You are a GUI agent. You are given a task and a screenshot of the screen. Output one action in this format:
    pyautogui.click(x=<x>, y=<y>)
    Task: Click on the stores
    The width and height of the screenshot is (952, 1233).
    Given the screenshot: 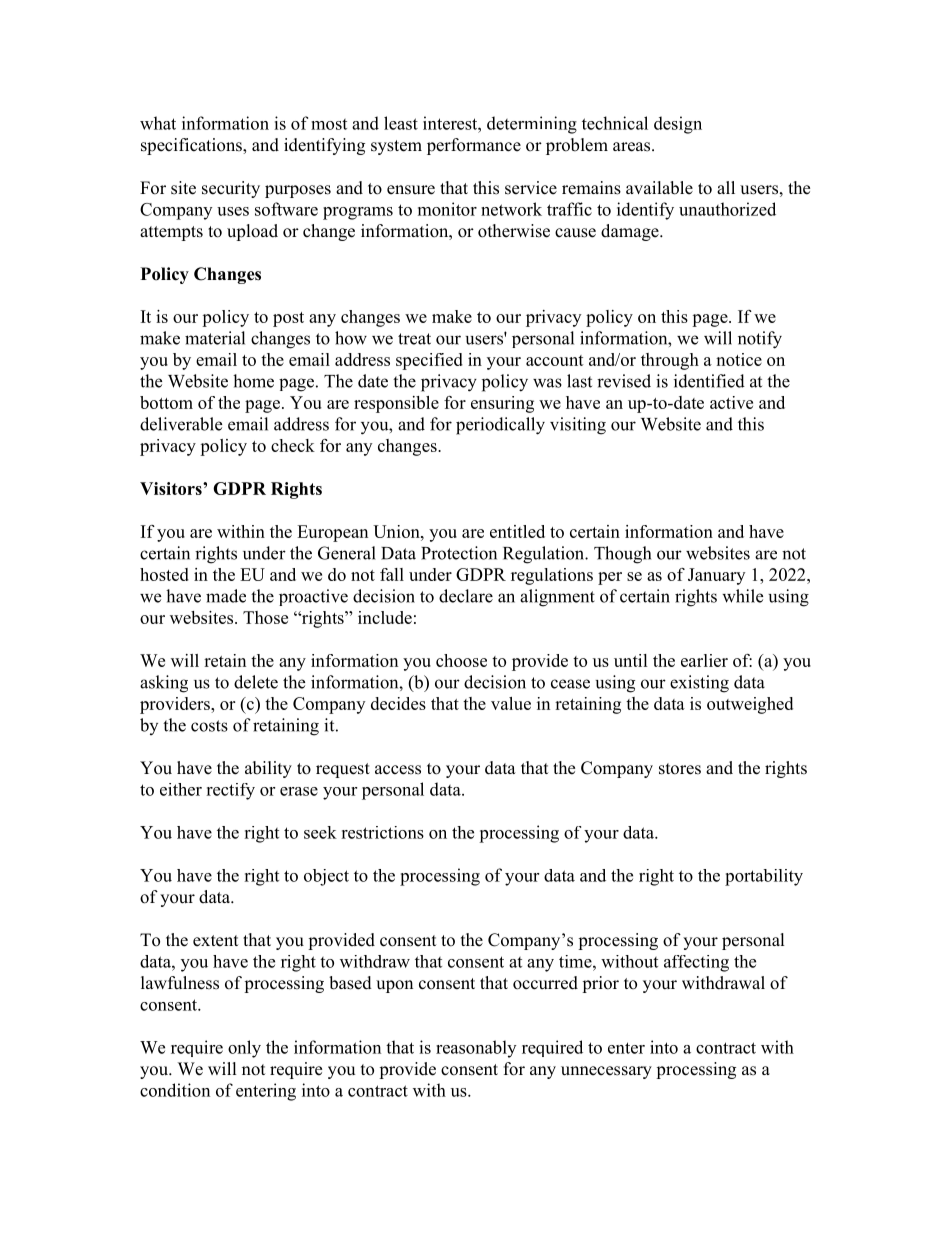 What is the action you would take?
    pyautogui.click(x=680, y=769)
